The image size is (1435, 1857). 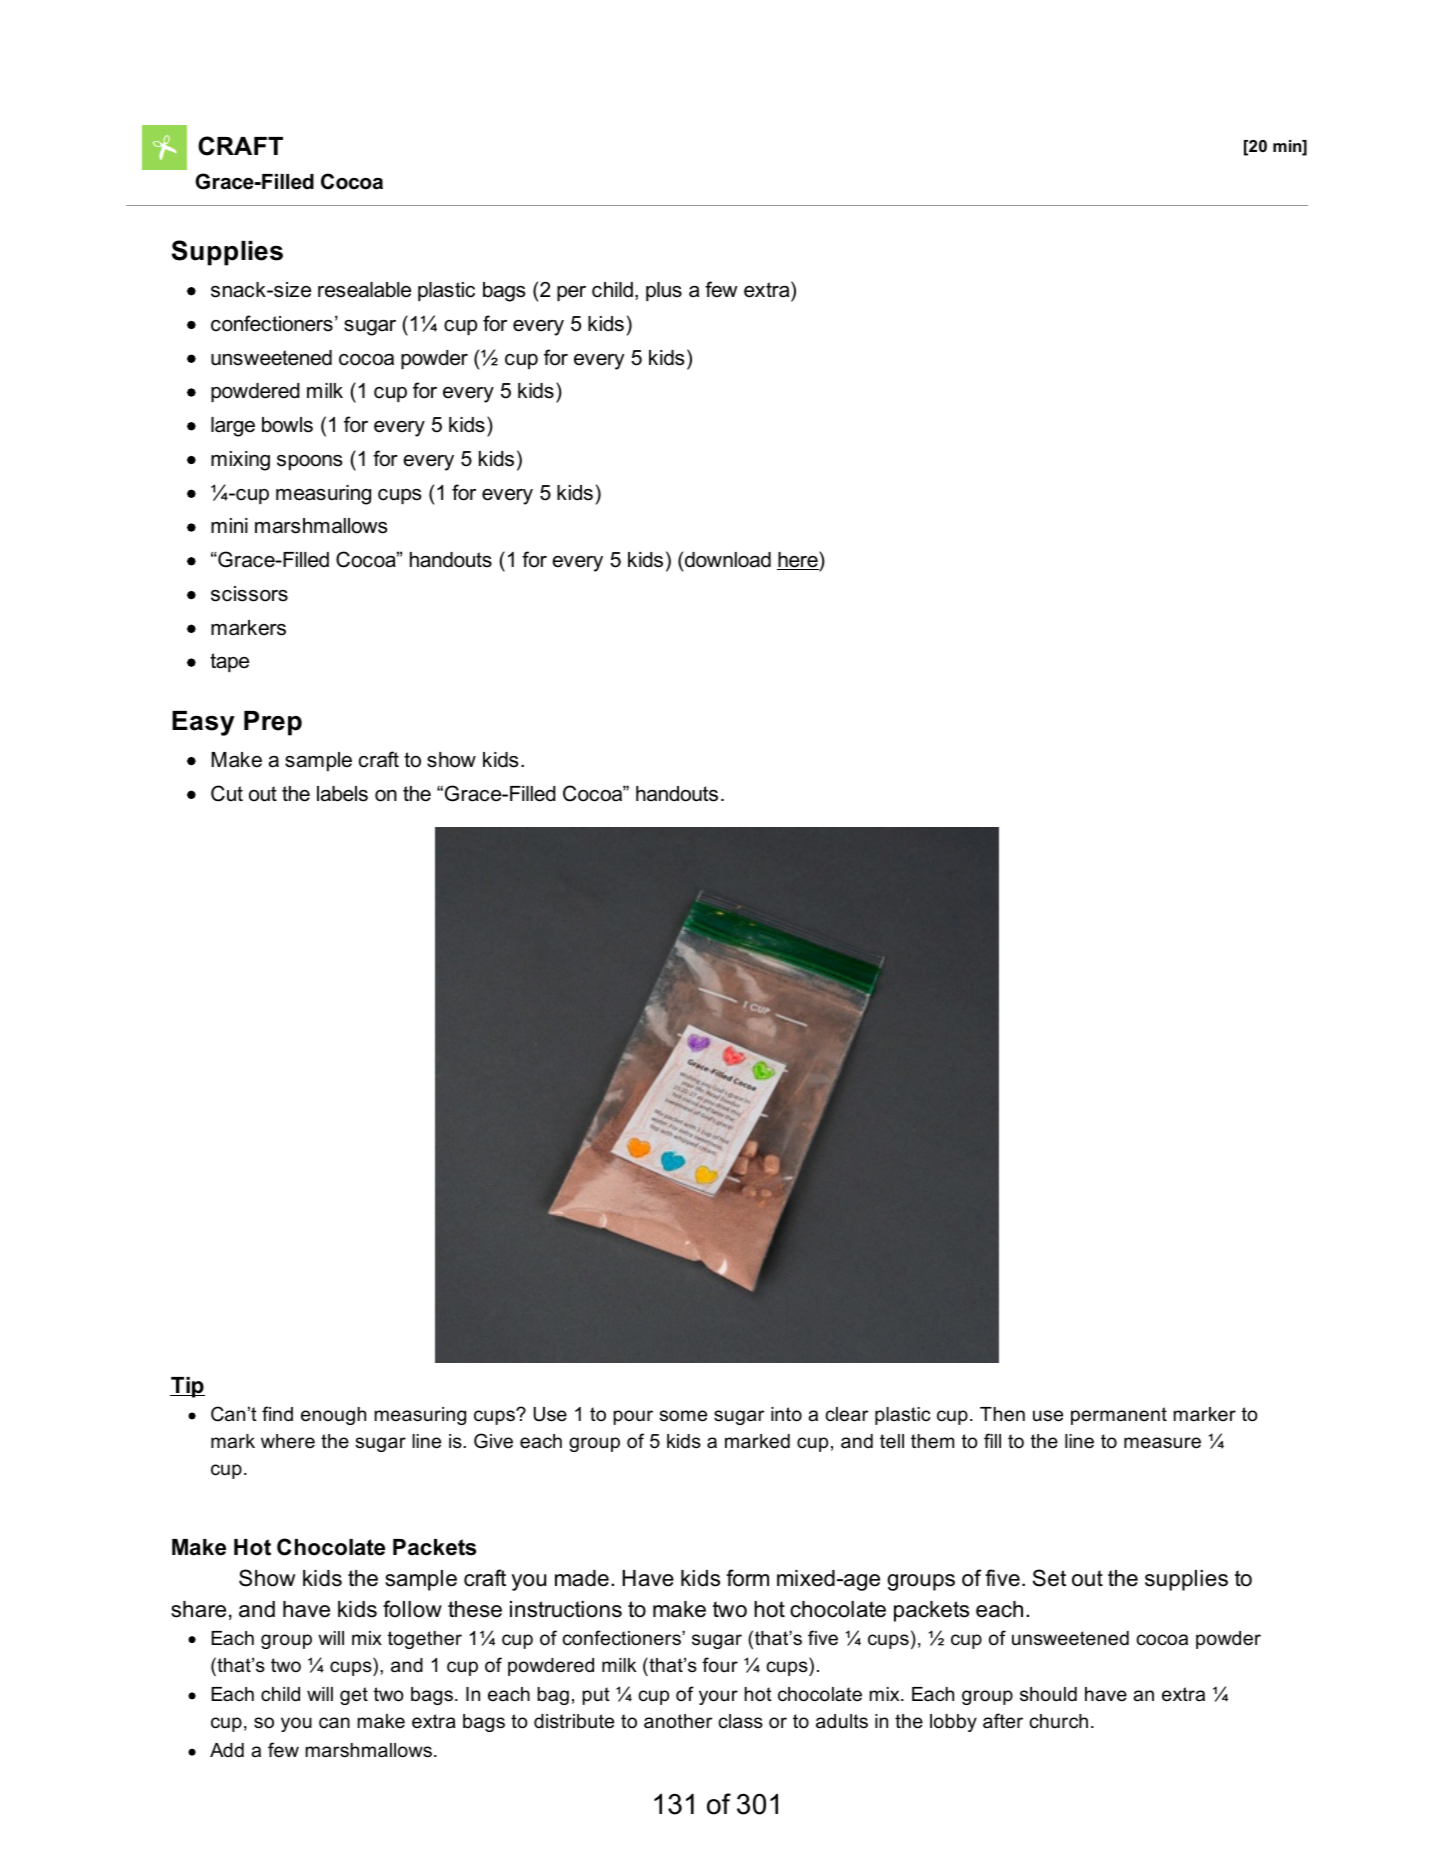 What do you see at coordinates (678, 1721) in the page?
I see `another` at bounding box center [678, 1721].
